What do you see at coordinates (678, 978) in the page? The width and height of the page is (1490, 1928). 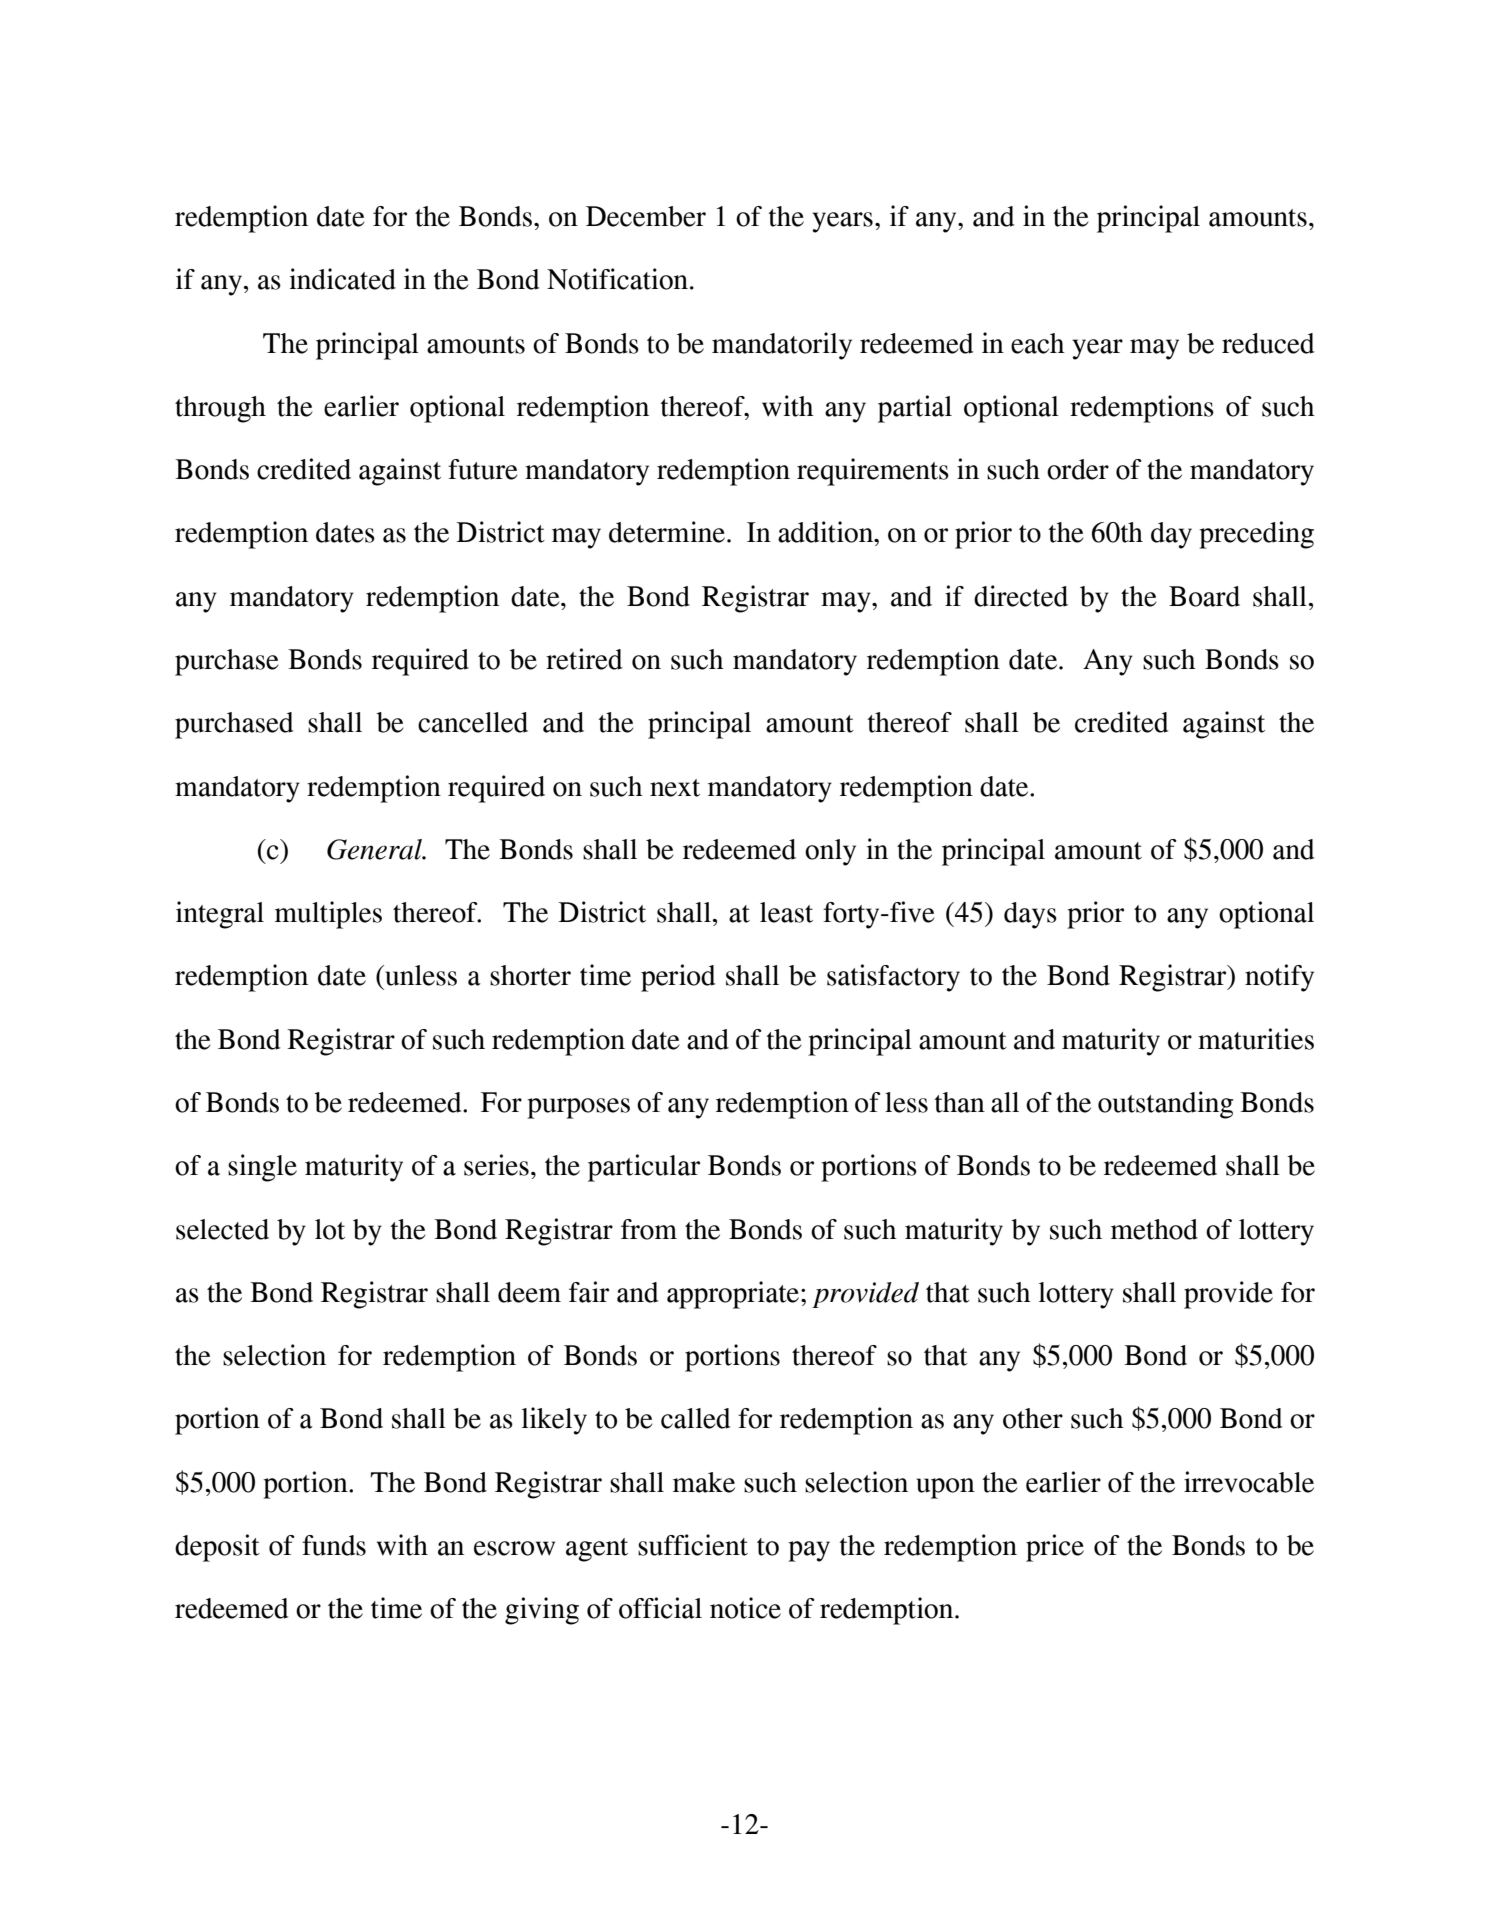 I see `period` at bounding box center [678, 978].
